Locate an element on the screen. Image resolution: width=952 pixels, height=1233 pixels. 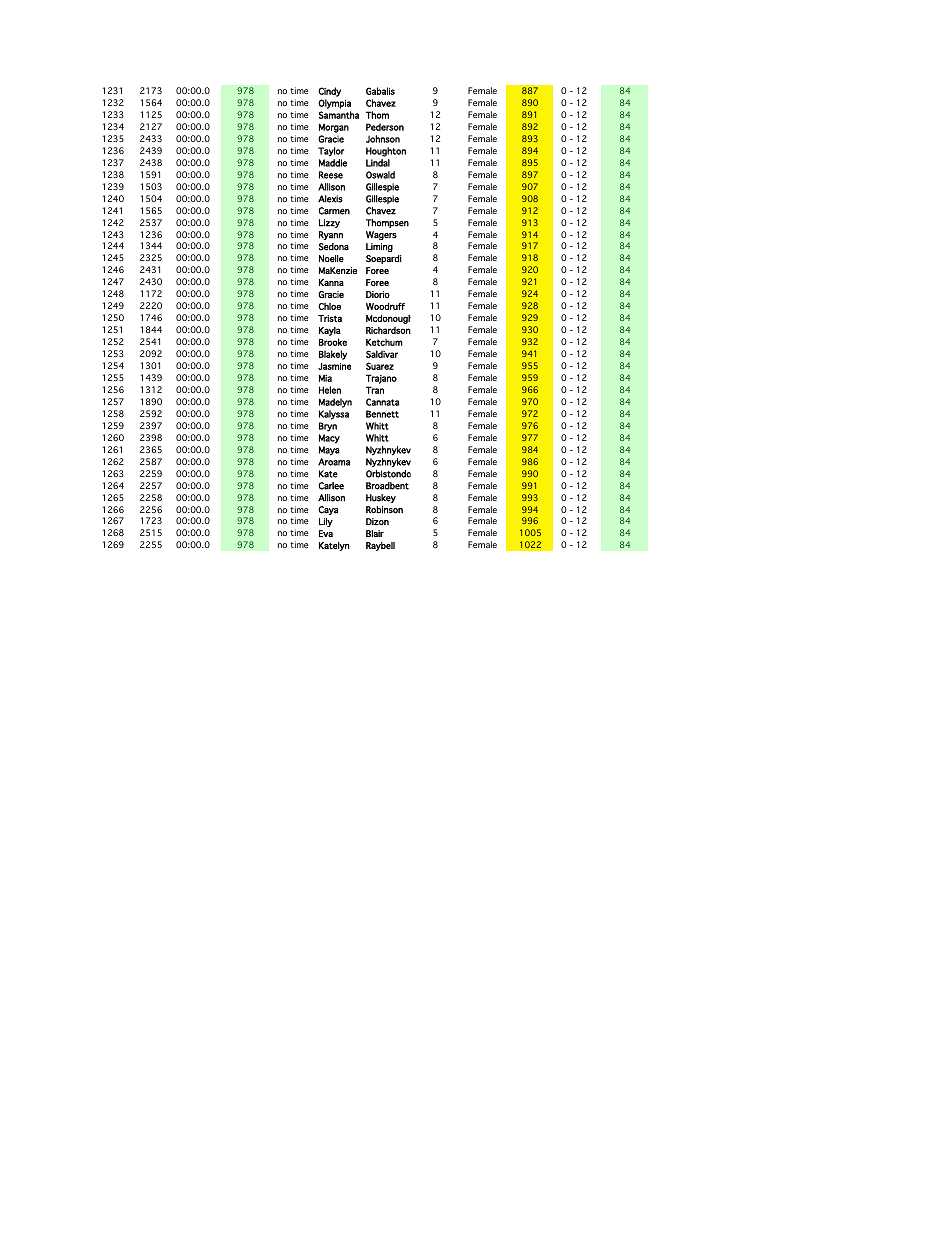
Pederson is located at coordinates (385, 127).
